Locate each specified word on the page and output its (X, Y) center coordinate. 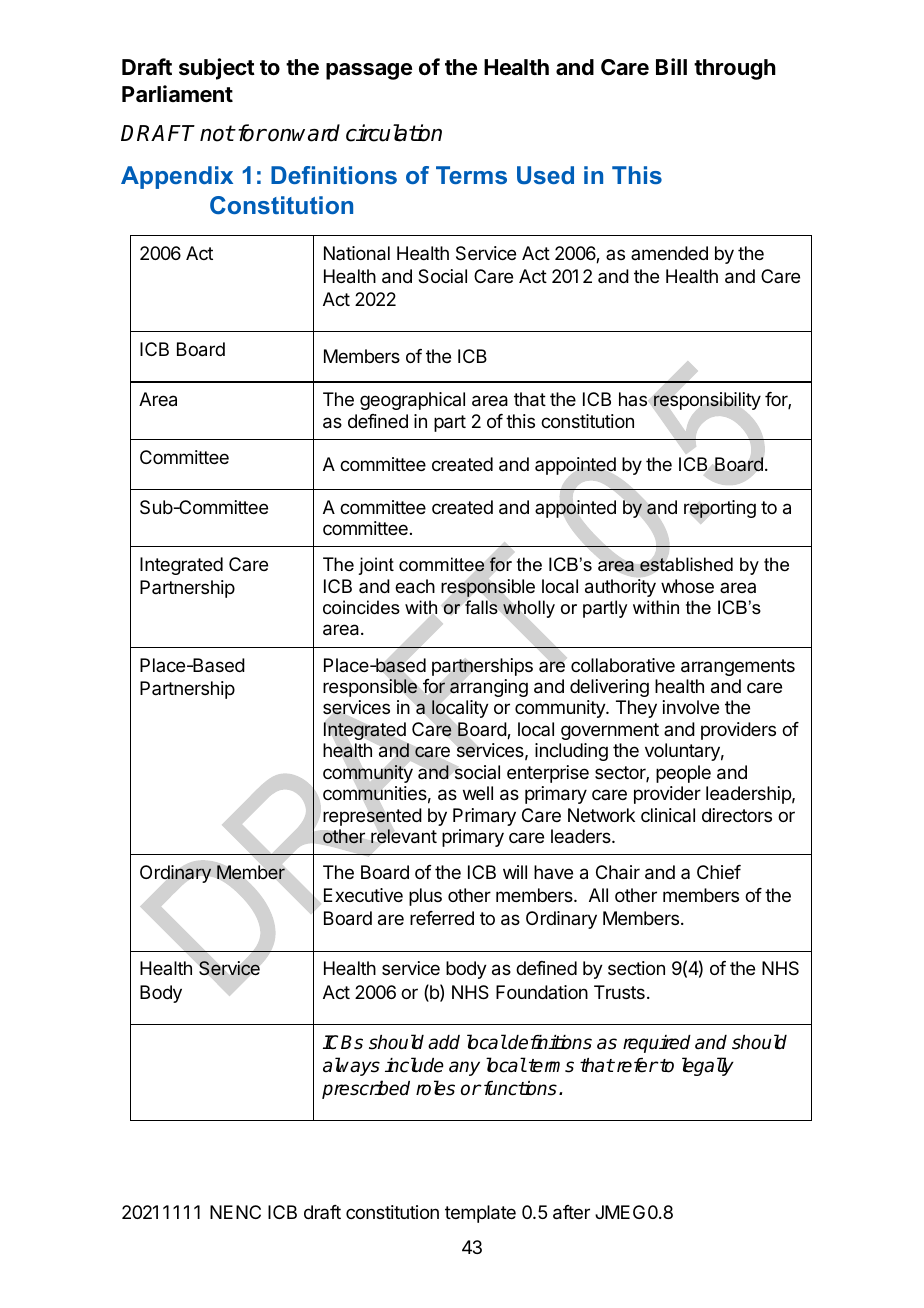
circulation (394, 133)
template (480, 1214)
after (571, 1212)
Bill (671, 66)
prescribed (366, 1089)
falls (481, 607)
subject (217, 69)
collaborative (623, 665)
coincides (361, 607)
